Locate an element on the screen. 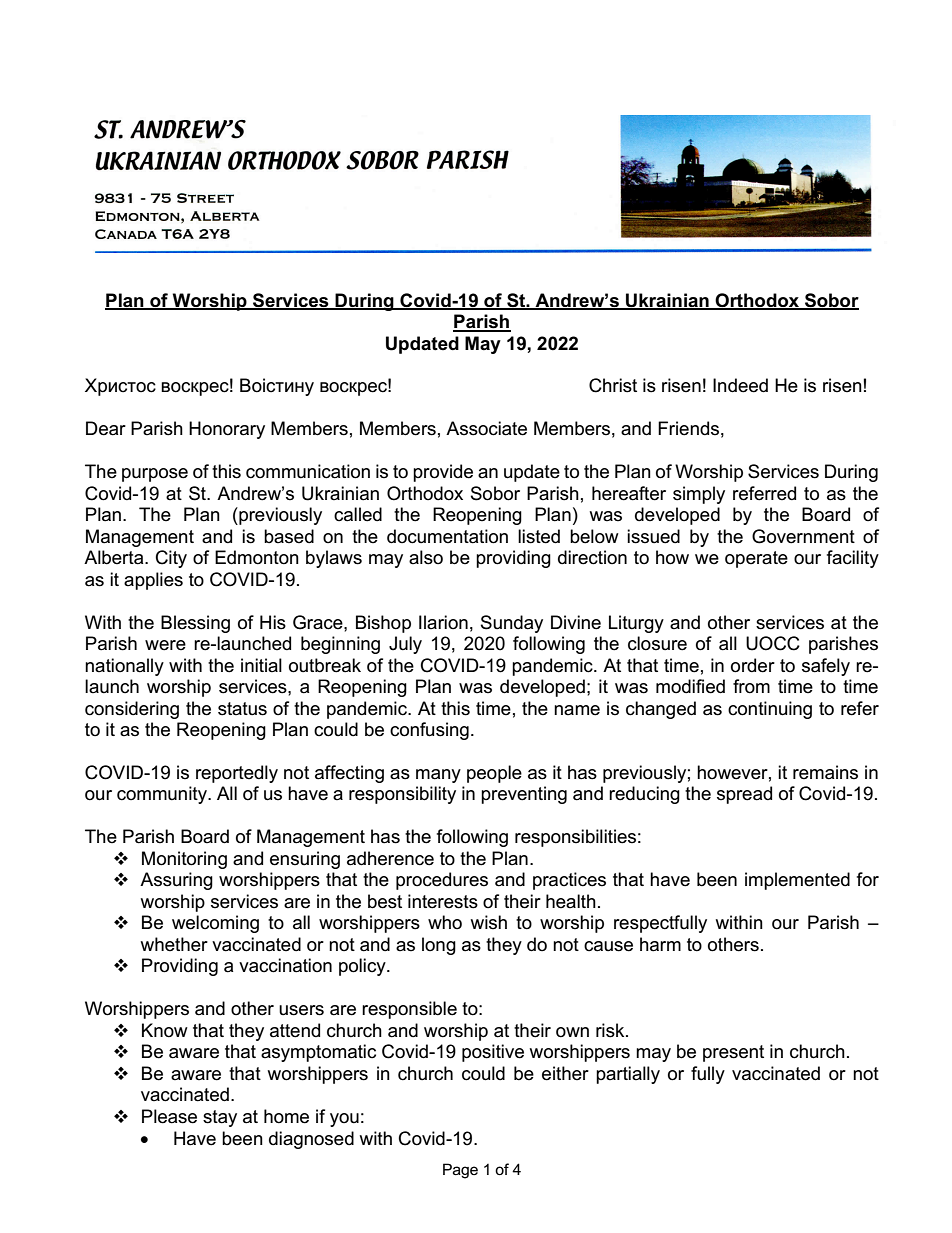  Associate is located at coordinates (486, 428).
